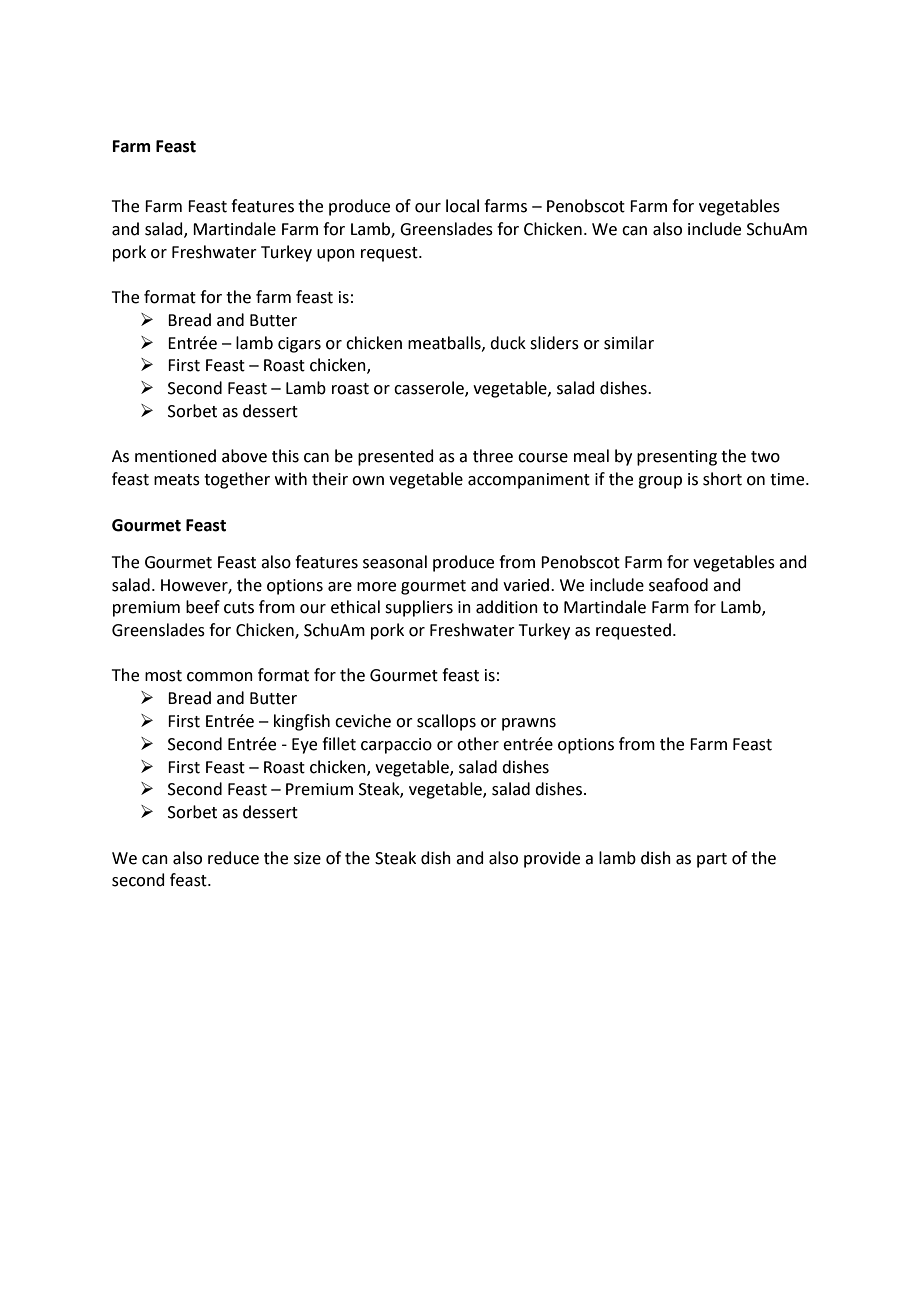 The image size is (924, 1308). I want to click on seasonal, so click(395, 562).
